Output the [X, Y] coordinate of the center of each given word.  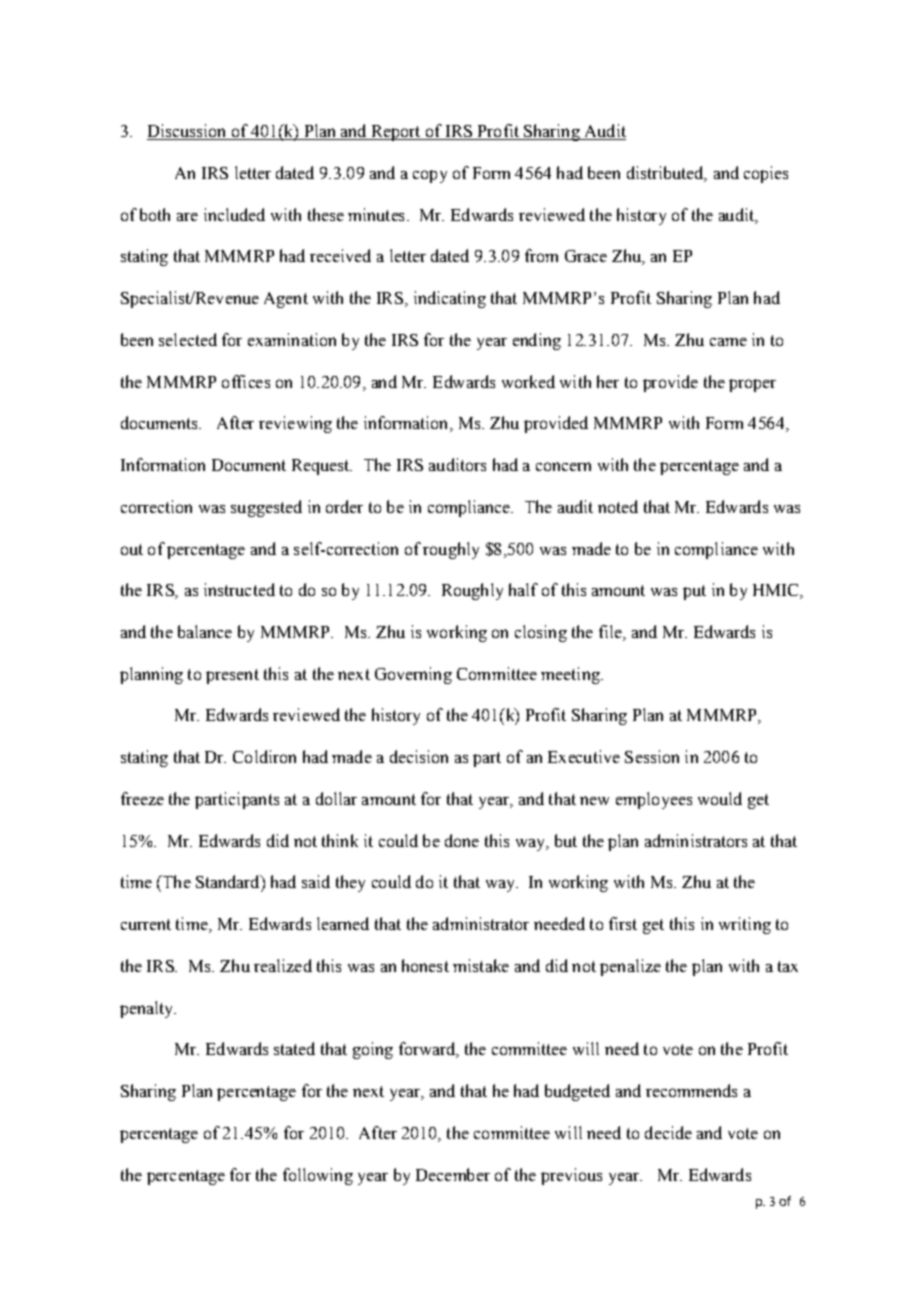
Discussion [188, 132]
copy [430, 176]
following [318, 1176]
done [462, 840]
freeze [142, 798]
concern [563, 466]
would [720, 798]
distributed [666, 174]
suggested [266, 508]
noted [618, 506]
